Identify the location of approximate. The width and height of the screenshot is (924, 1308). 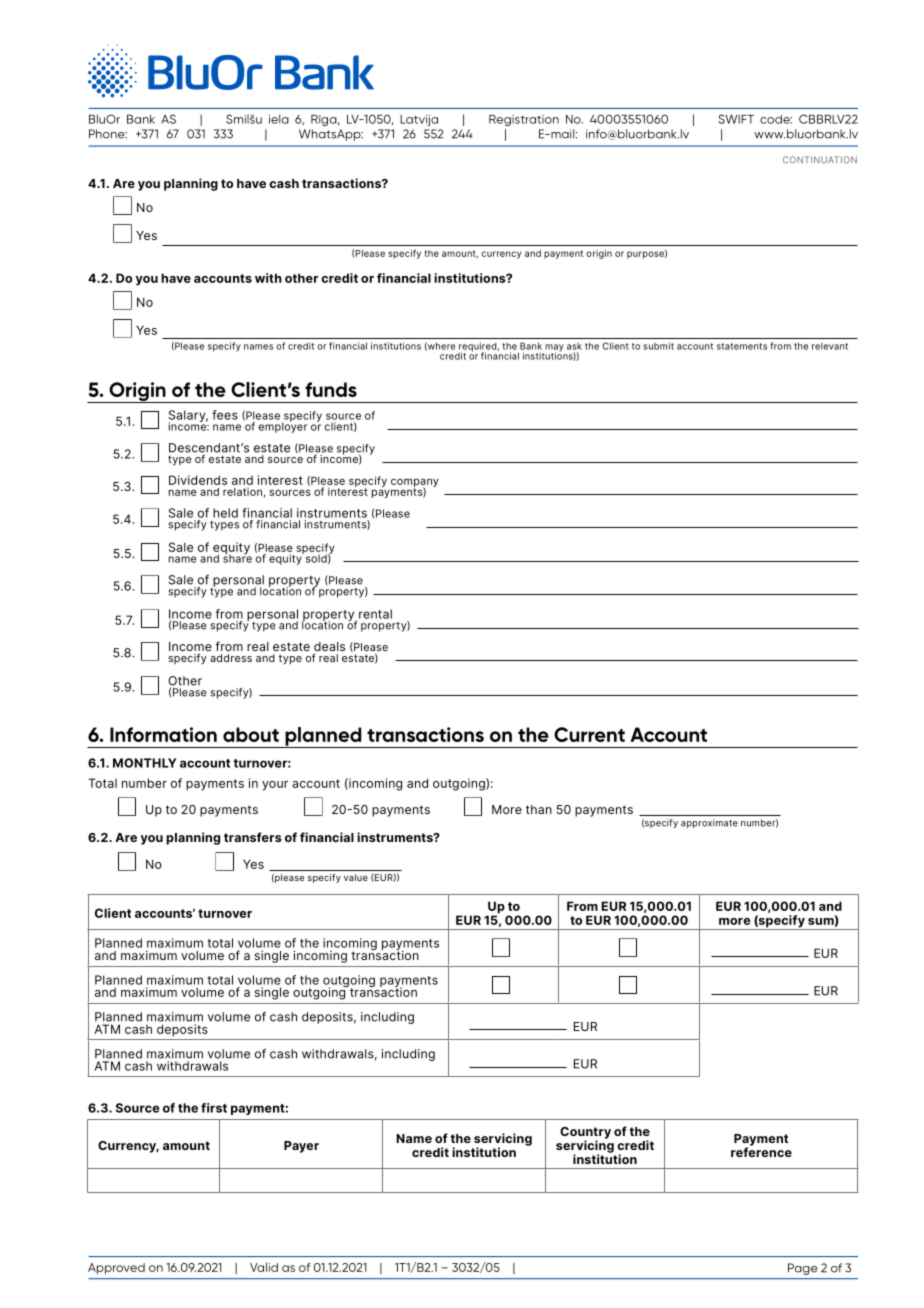
(709, 823).
